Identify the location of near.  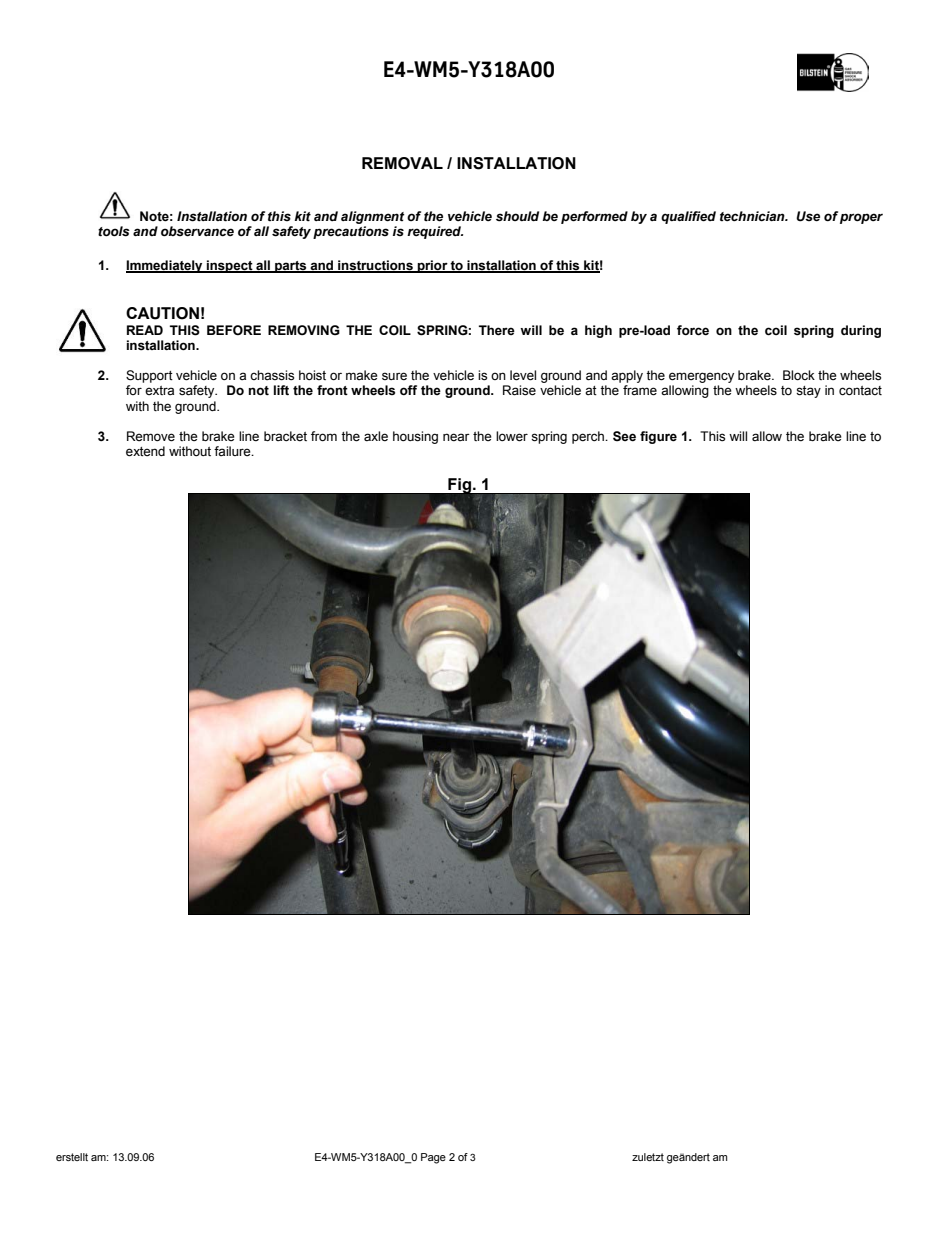
(456, 437).
